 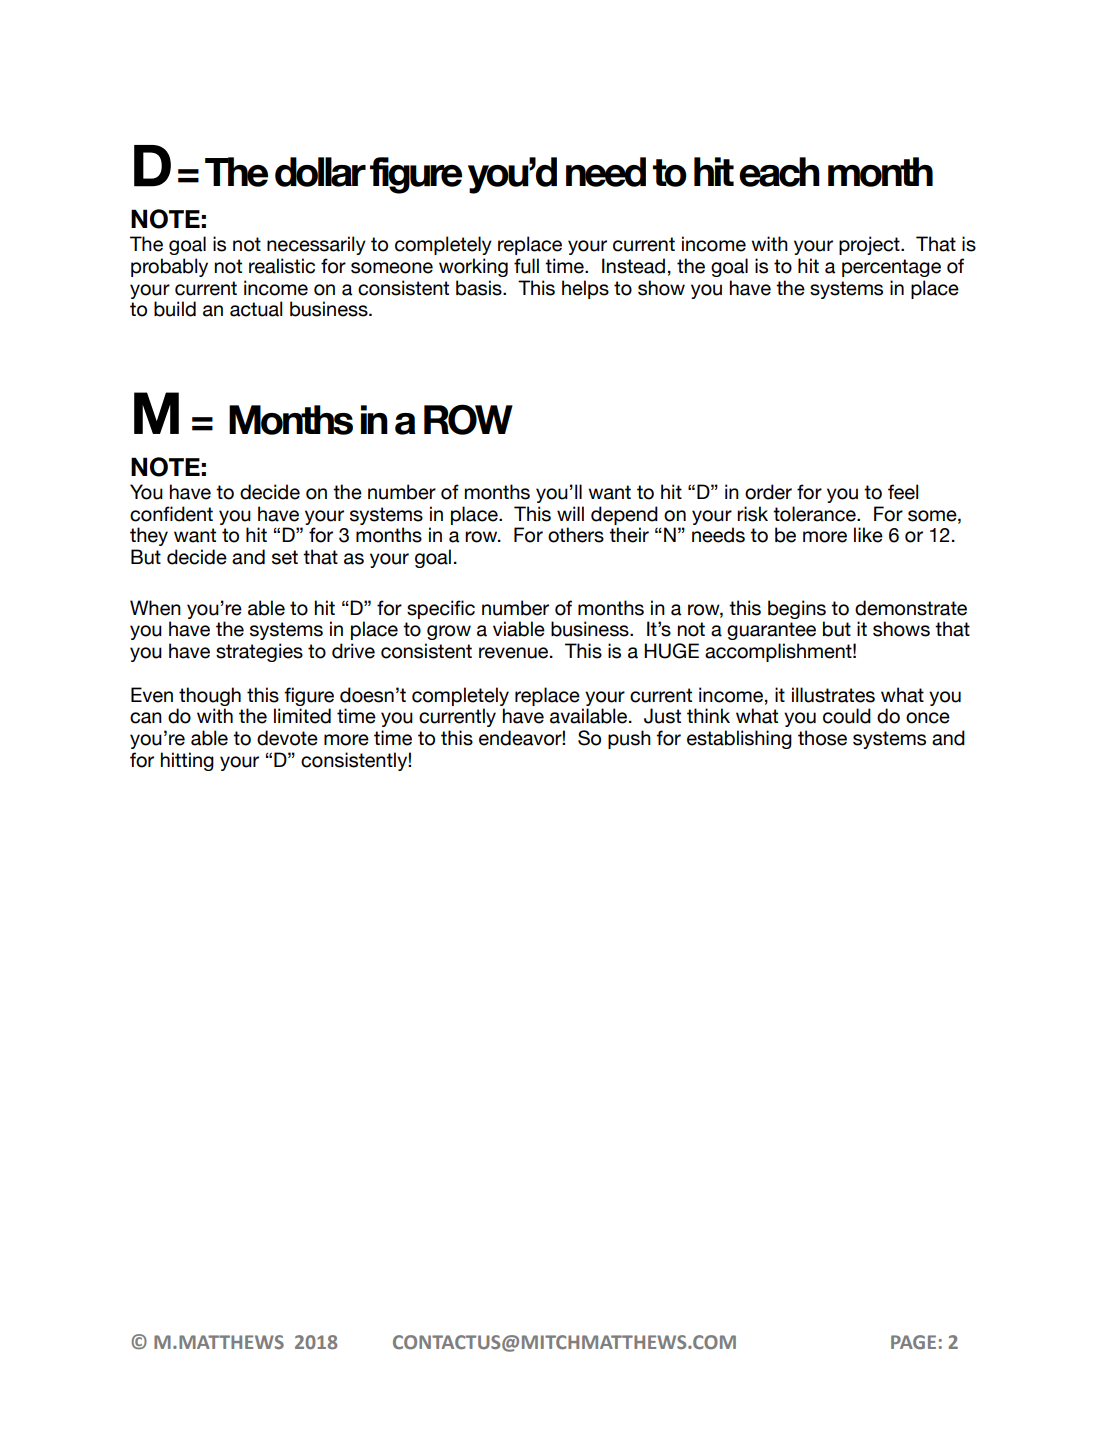 What do you see at coordinates (526, 266) in the image?
I see `full` at bounding box center [526, 266].
